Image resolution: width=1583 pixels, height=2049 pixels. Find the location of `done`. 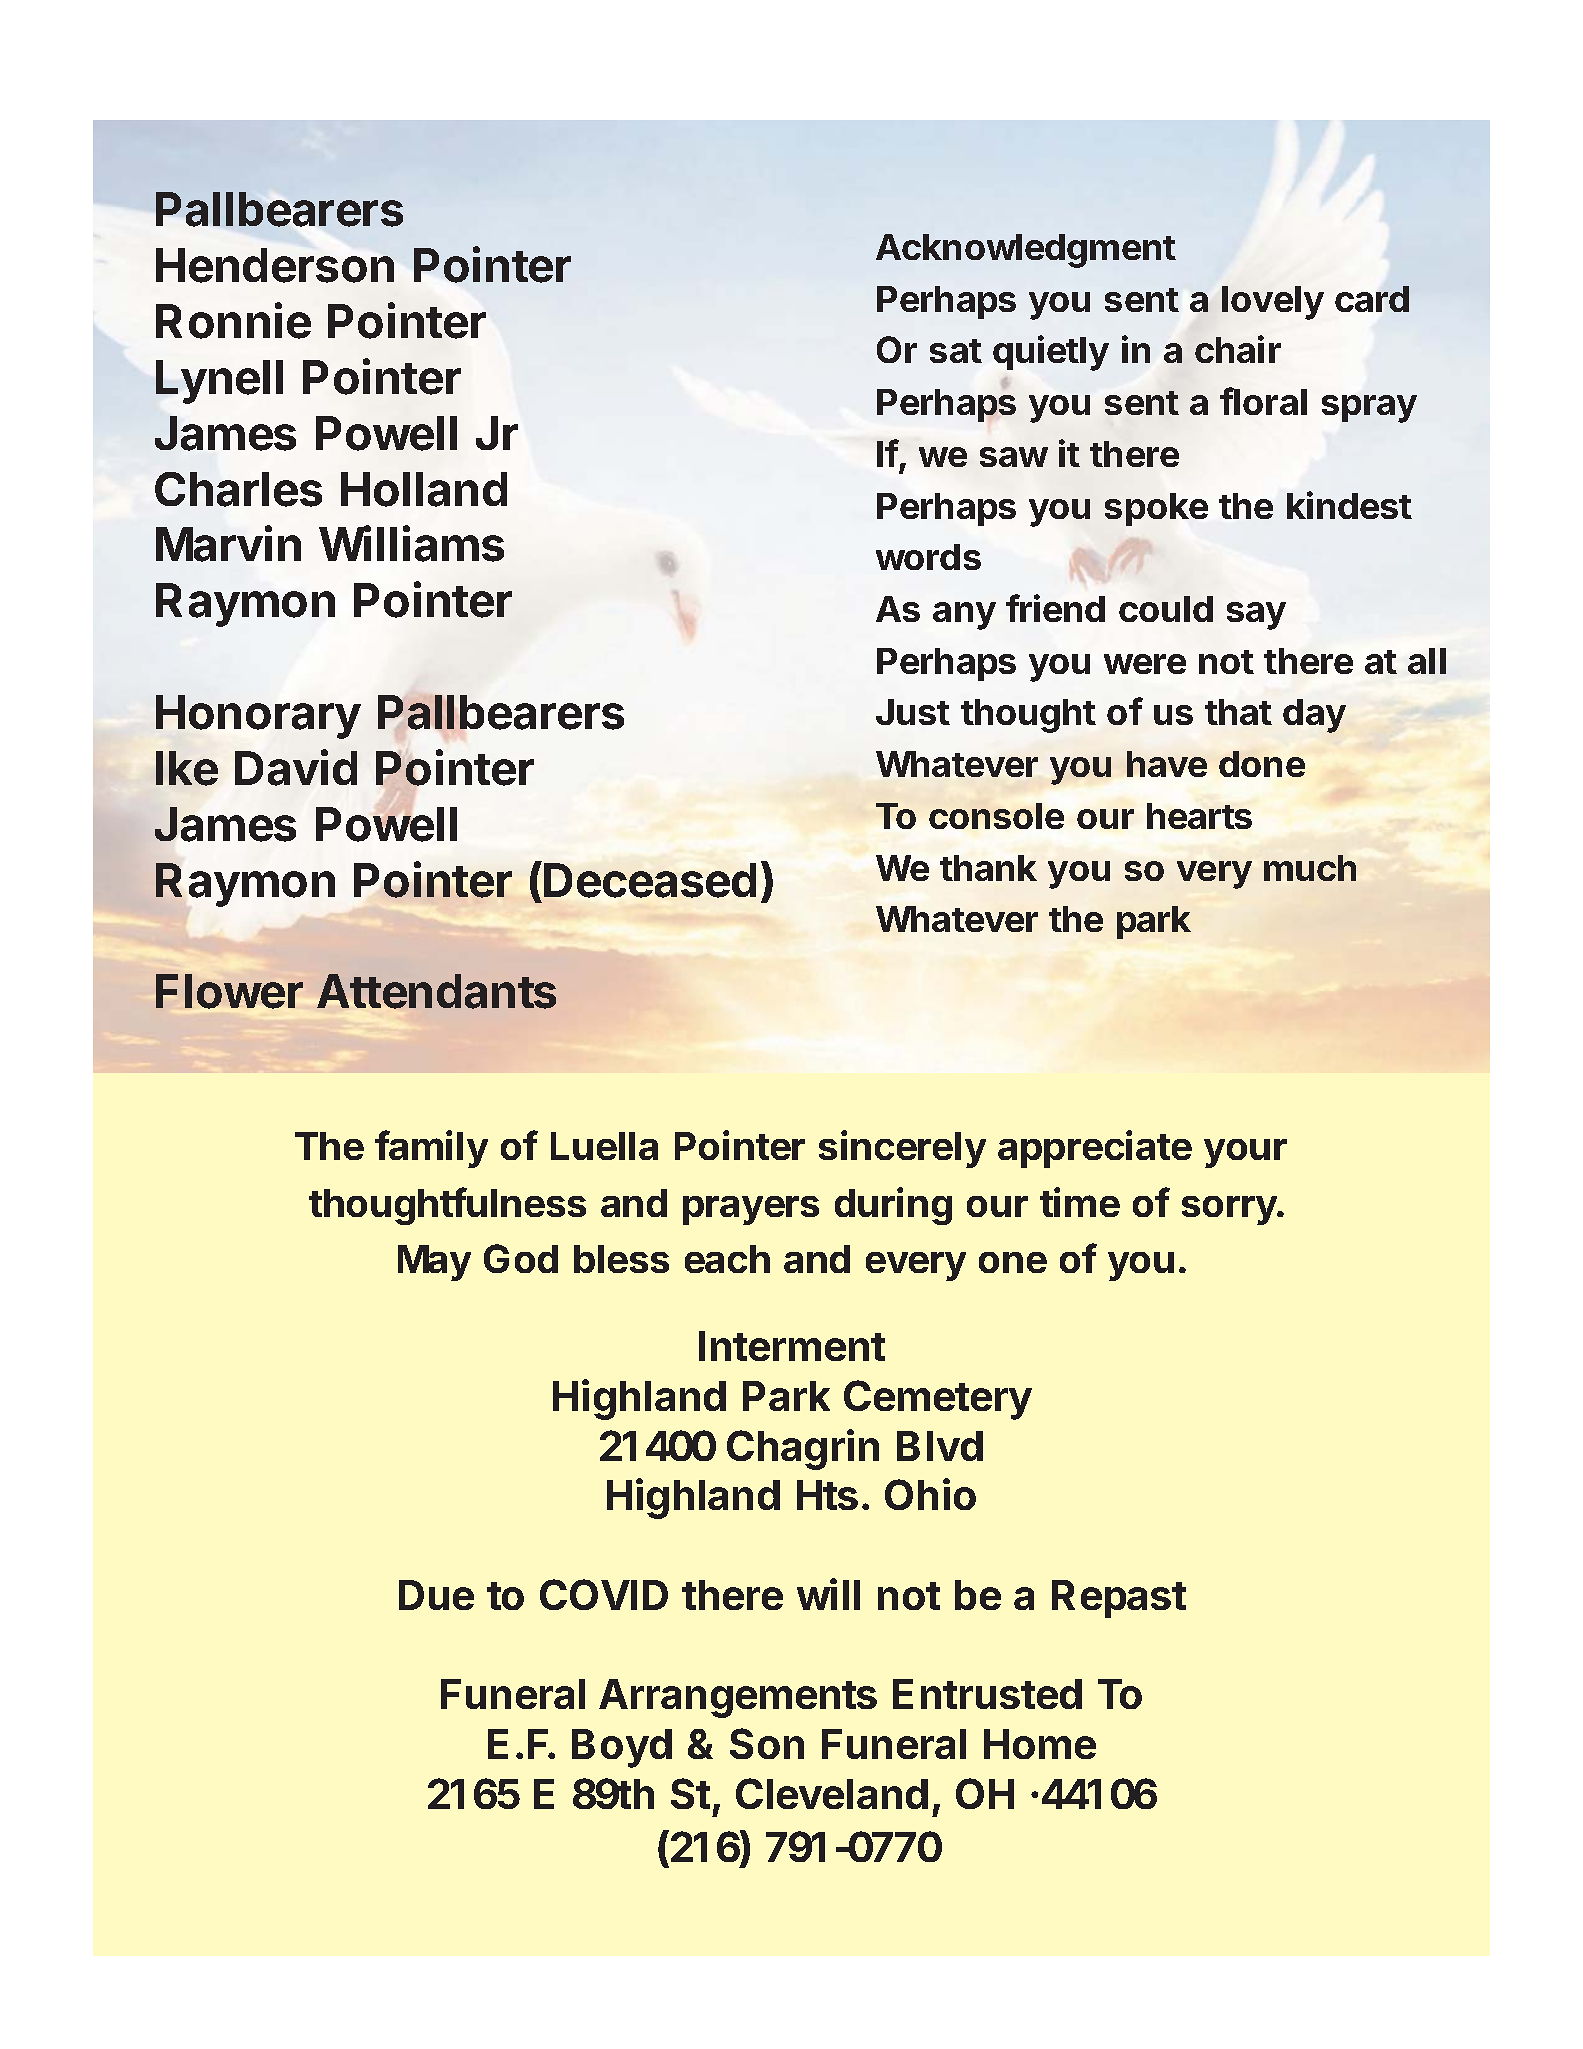

done is located at coordinates (1262, 764).
